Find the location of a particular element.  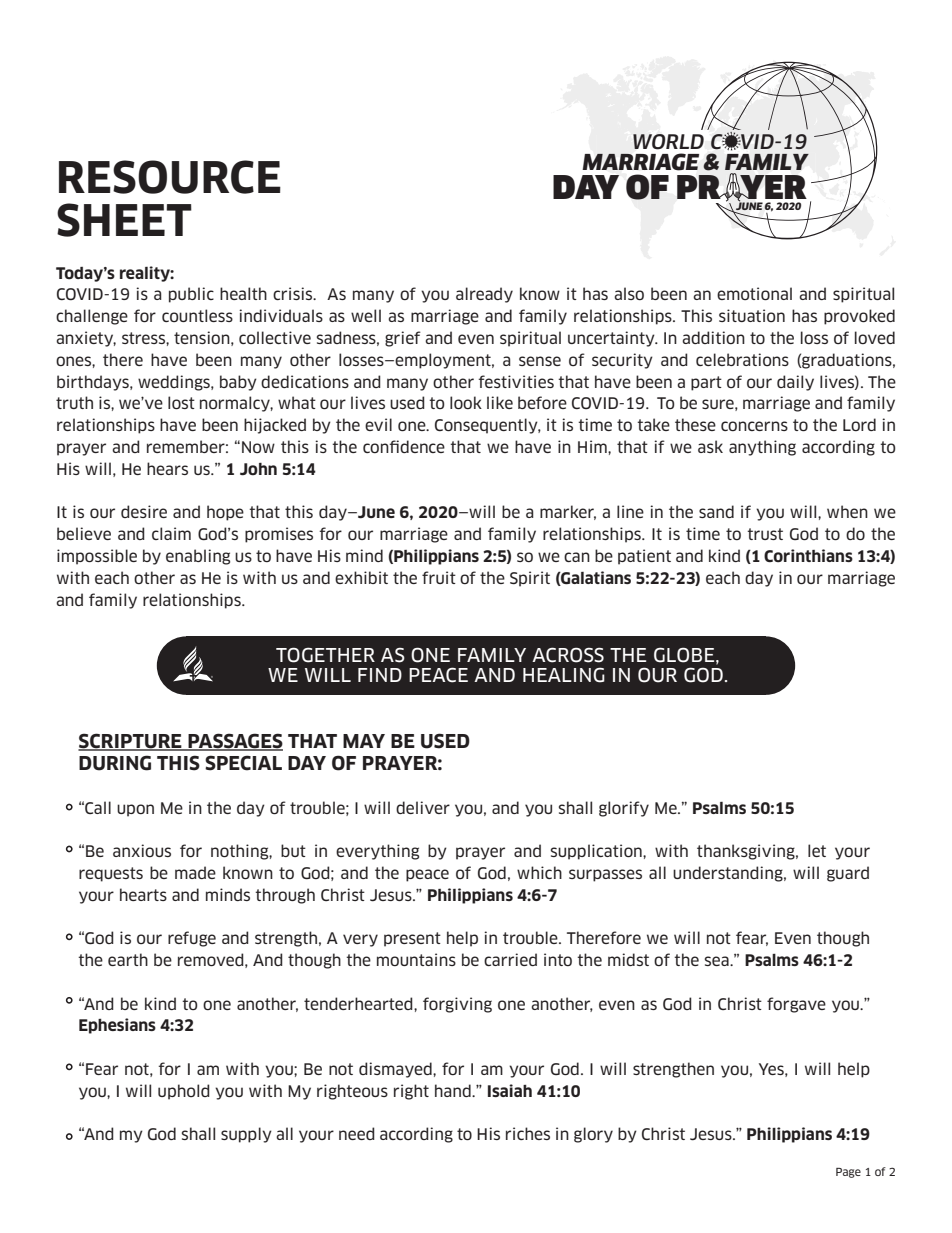

already is located at coordinates (484, 295).
